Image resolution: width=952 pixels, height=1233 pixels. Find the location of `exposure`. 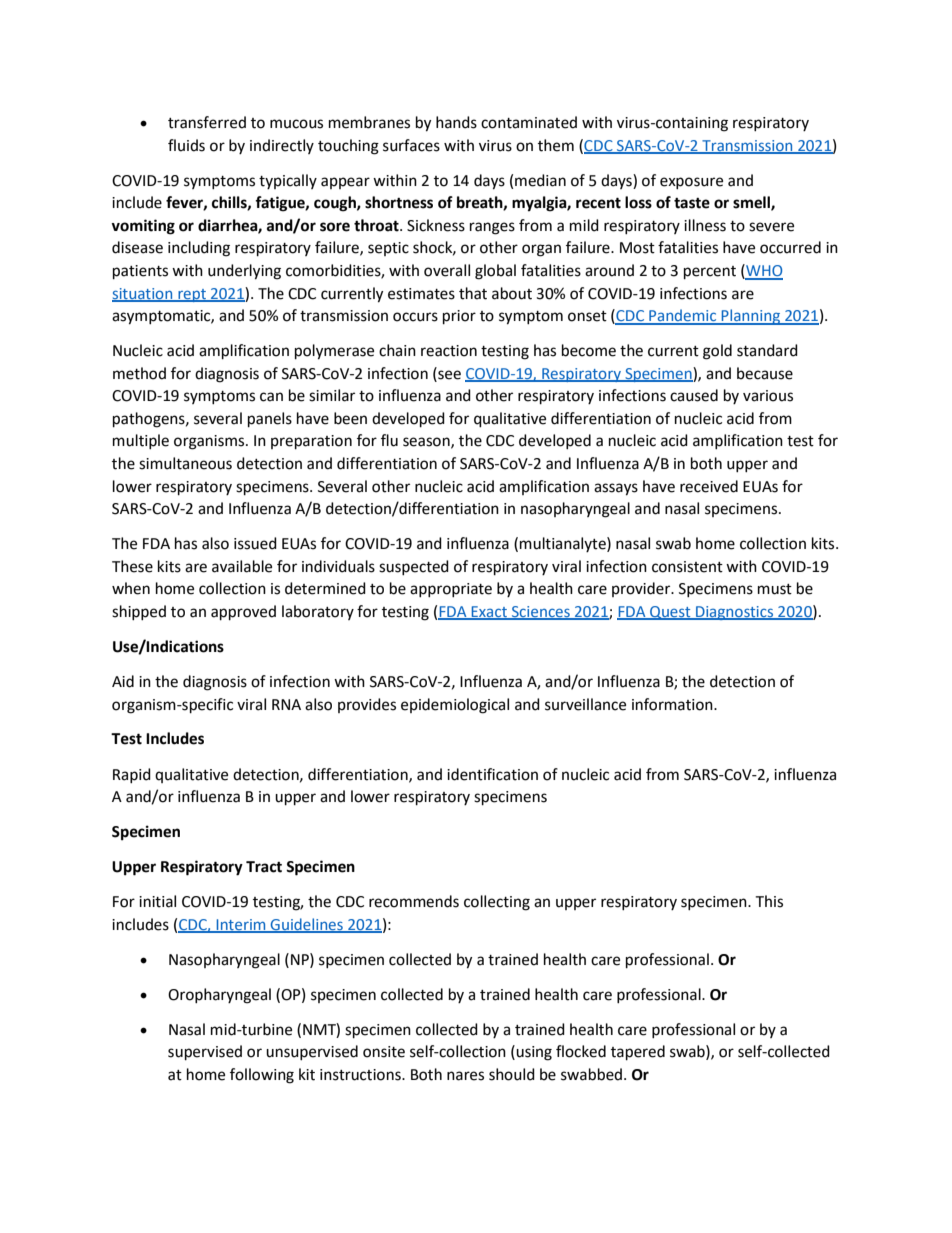

exposure is located at coordinates (691, 183).
